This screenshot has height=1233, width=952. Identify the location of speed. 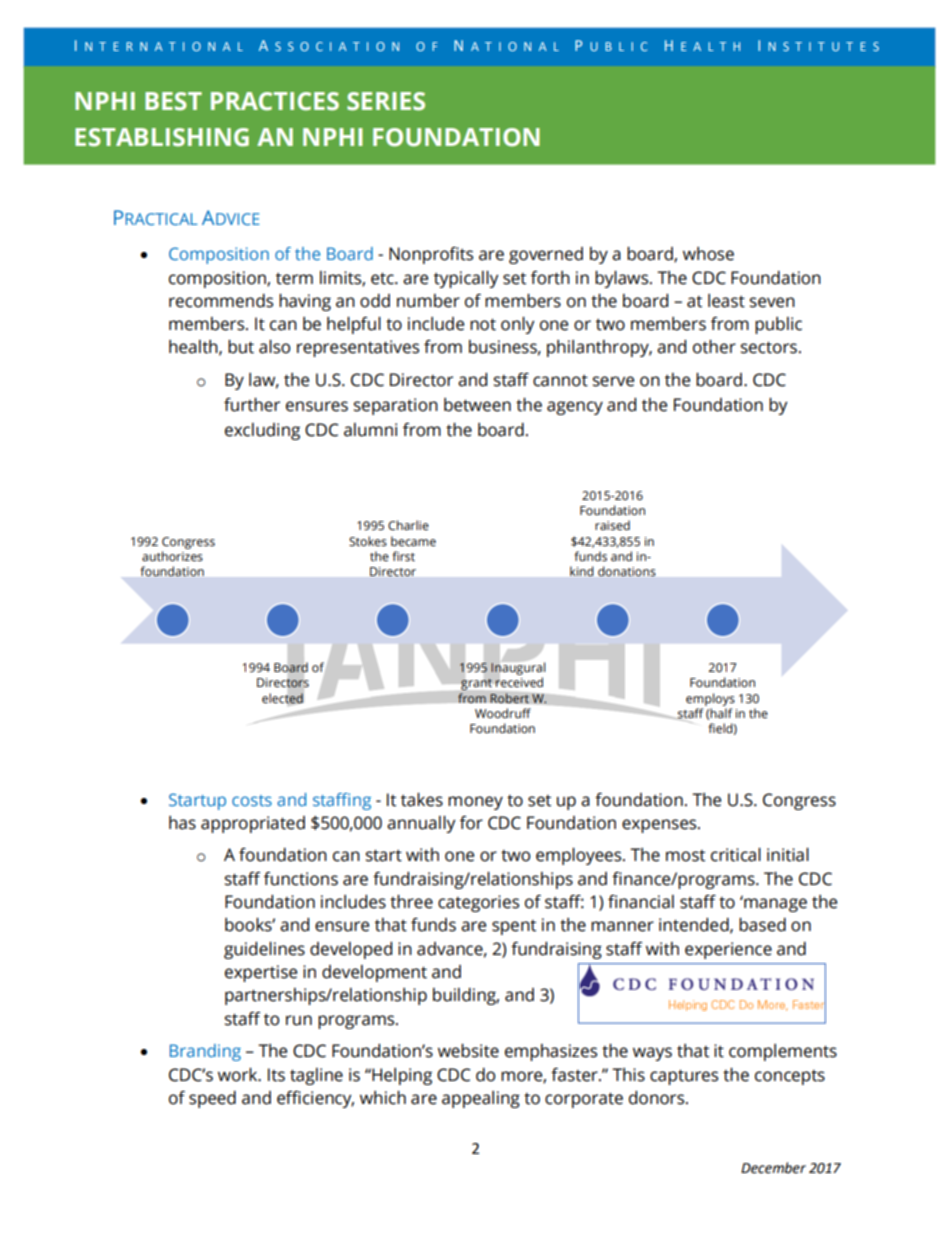
(212, 1099).
